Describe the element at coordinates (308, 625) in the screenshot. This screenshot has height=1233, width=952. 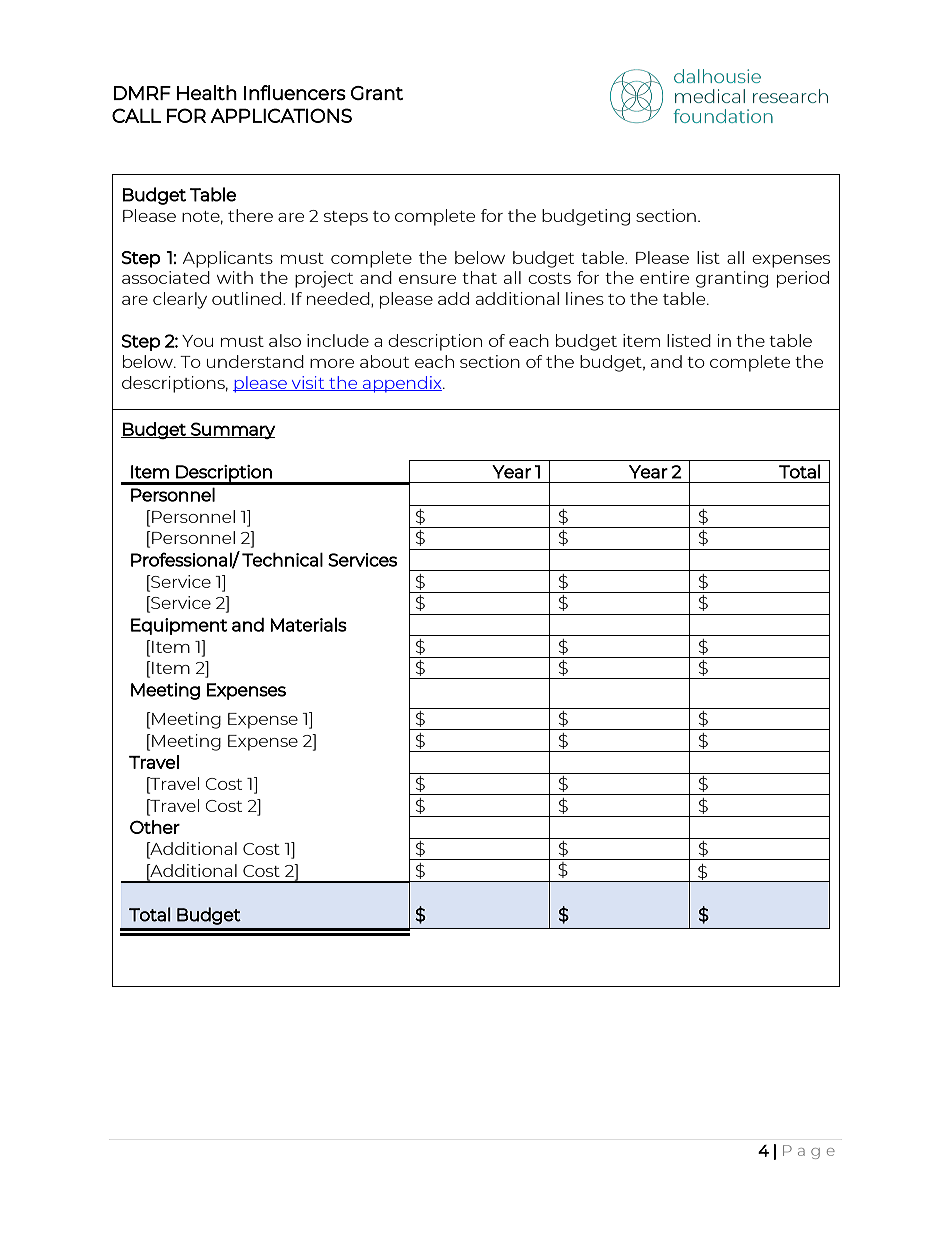
I see `Materials` at that location.
